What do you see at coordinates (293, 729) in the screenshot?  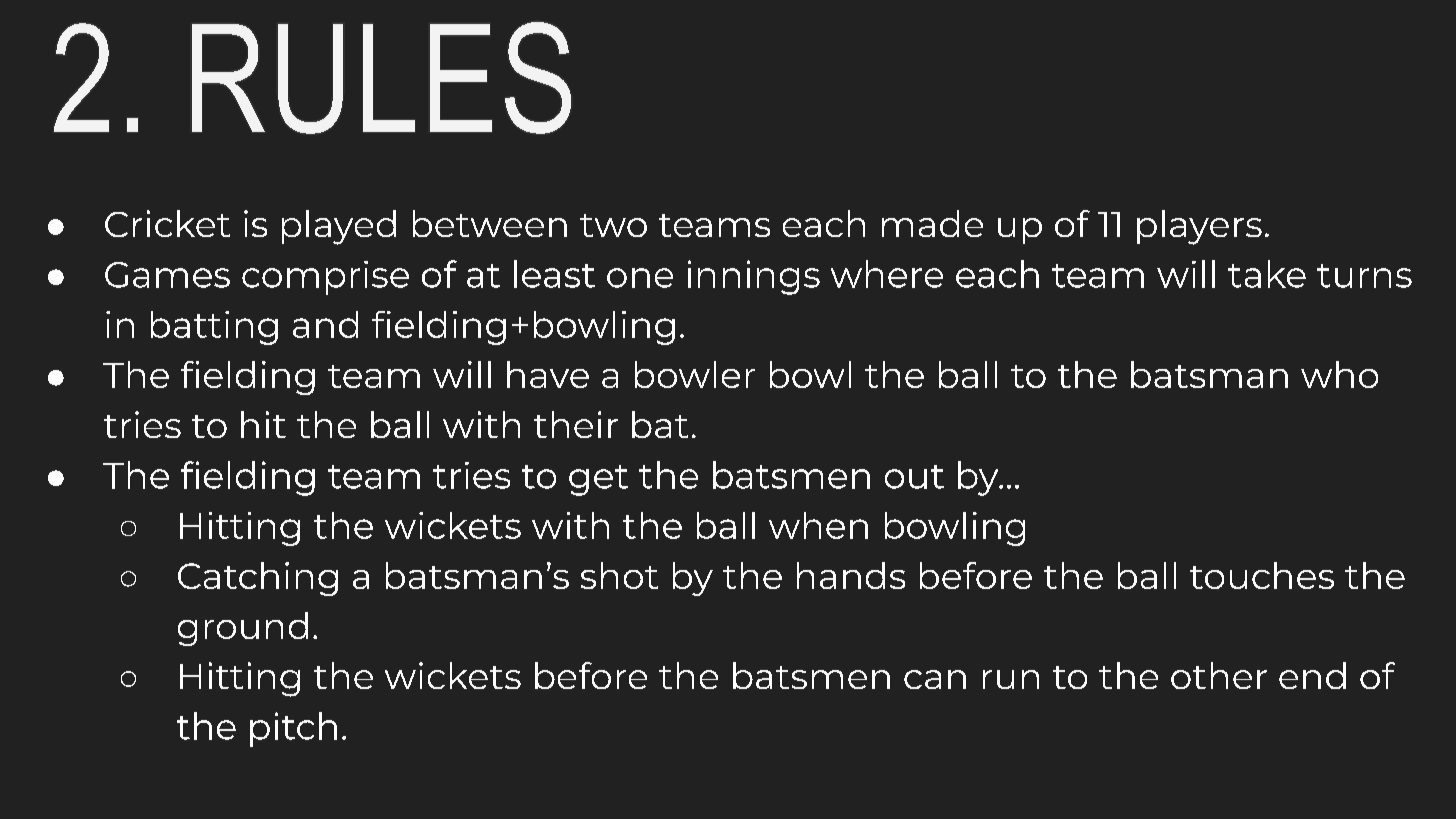 I see `pitch` at bounding box center [293, 729].
